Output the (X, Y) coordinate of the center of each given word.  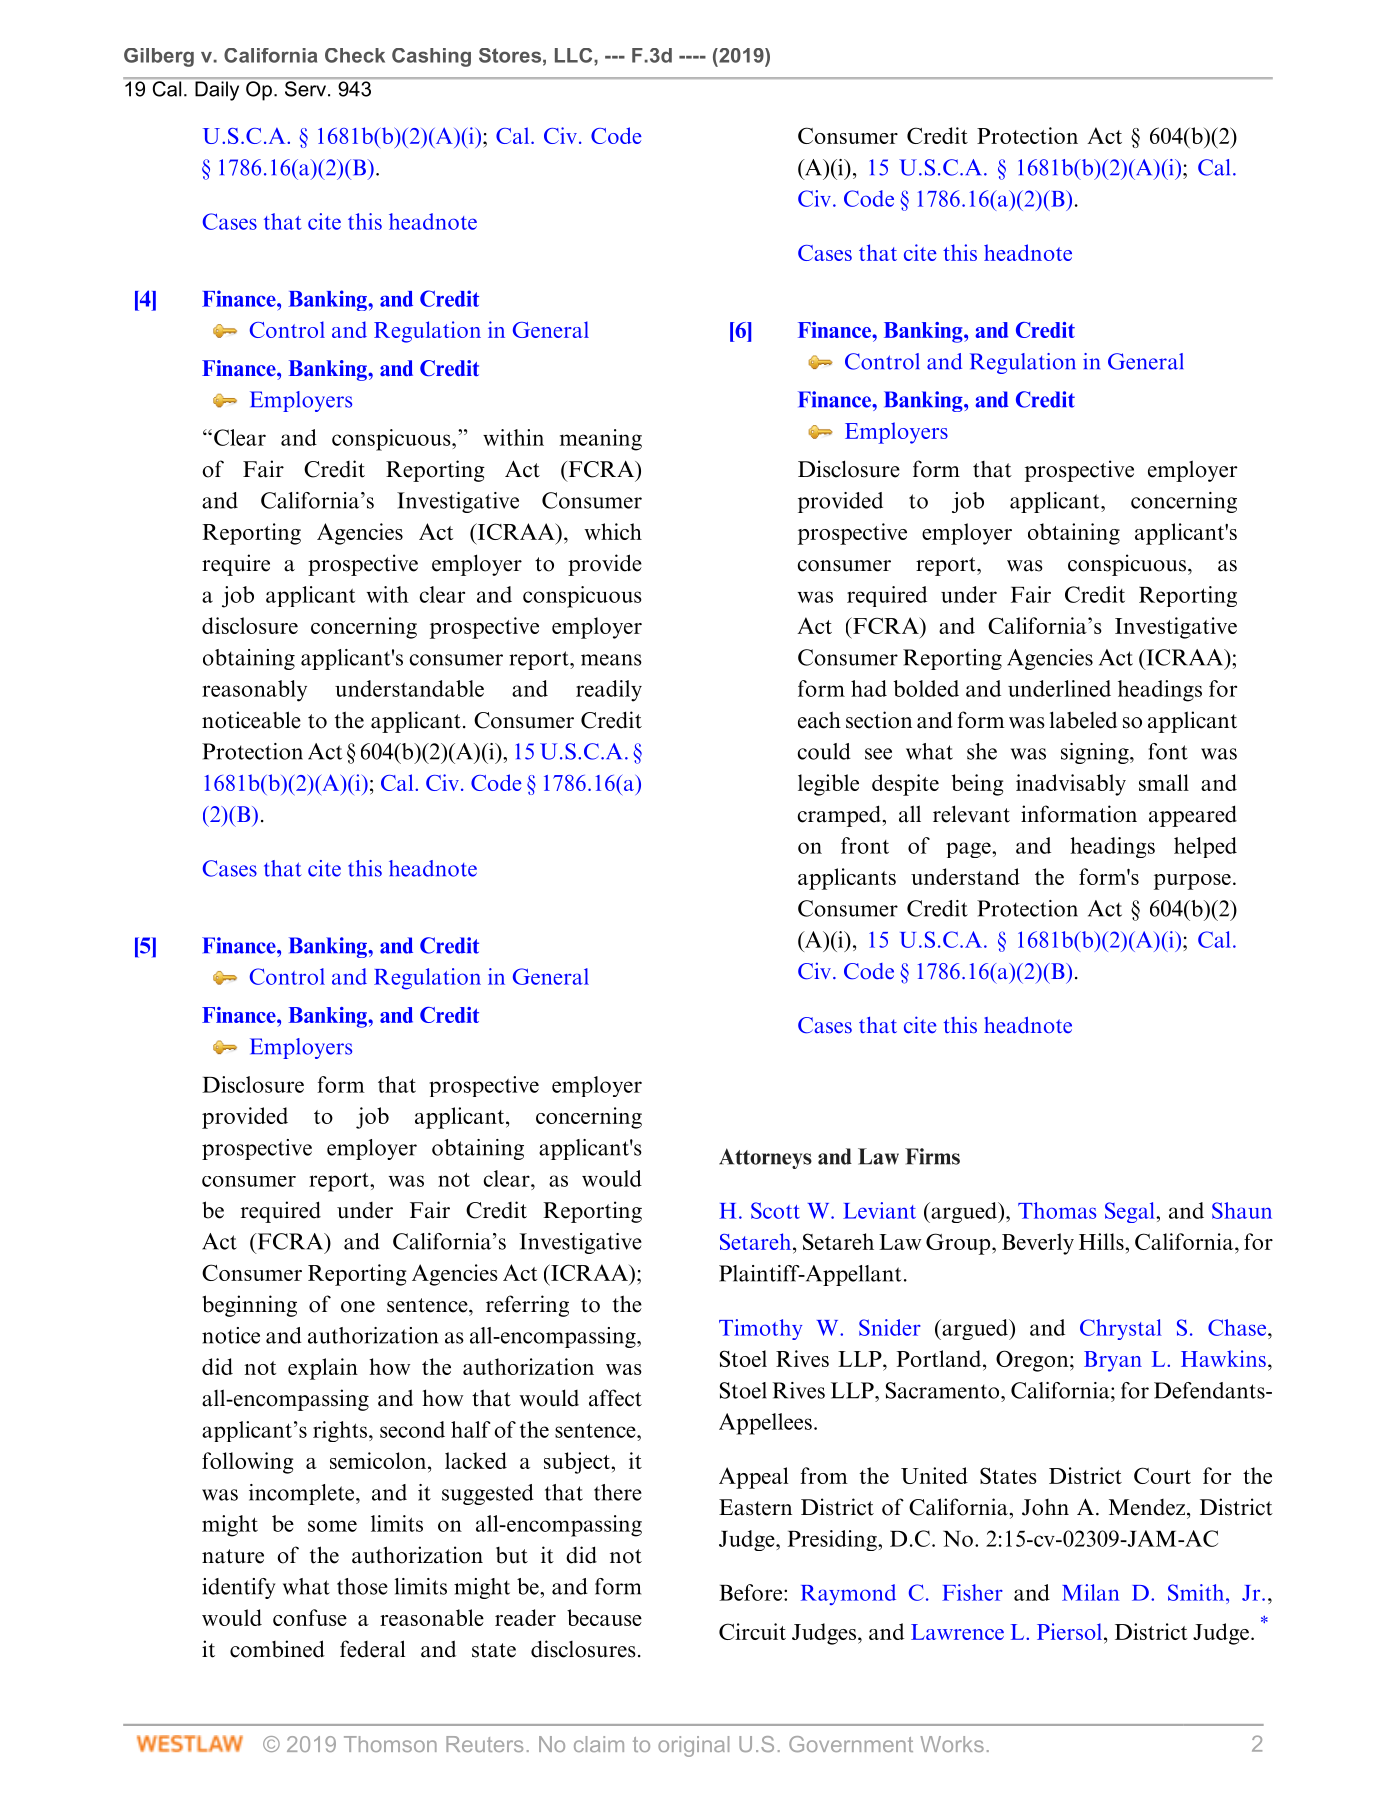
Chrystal (1121, 1329)
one (358, 1307)
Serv (305, 89)
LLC (575, 55)
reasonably (254, 691)
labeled (1083, 720)
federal (372, 1649)
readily (609, 691)
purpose (1192, 882)
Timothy (760, 1329)
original (693, 1746)
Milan (1090, 1592)
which (613, 531)
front (865, 845)
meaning (601, 440)
